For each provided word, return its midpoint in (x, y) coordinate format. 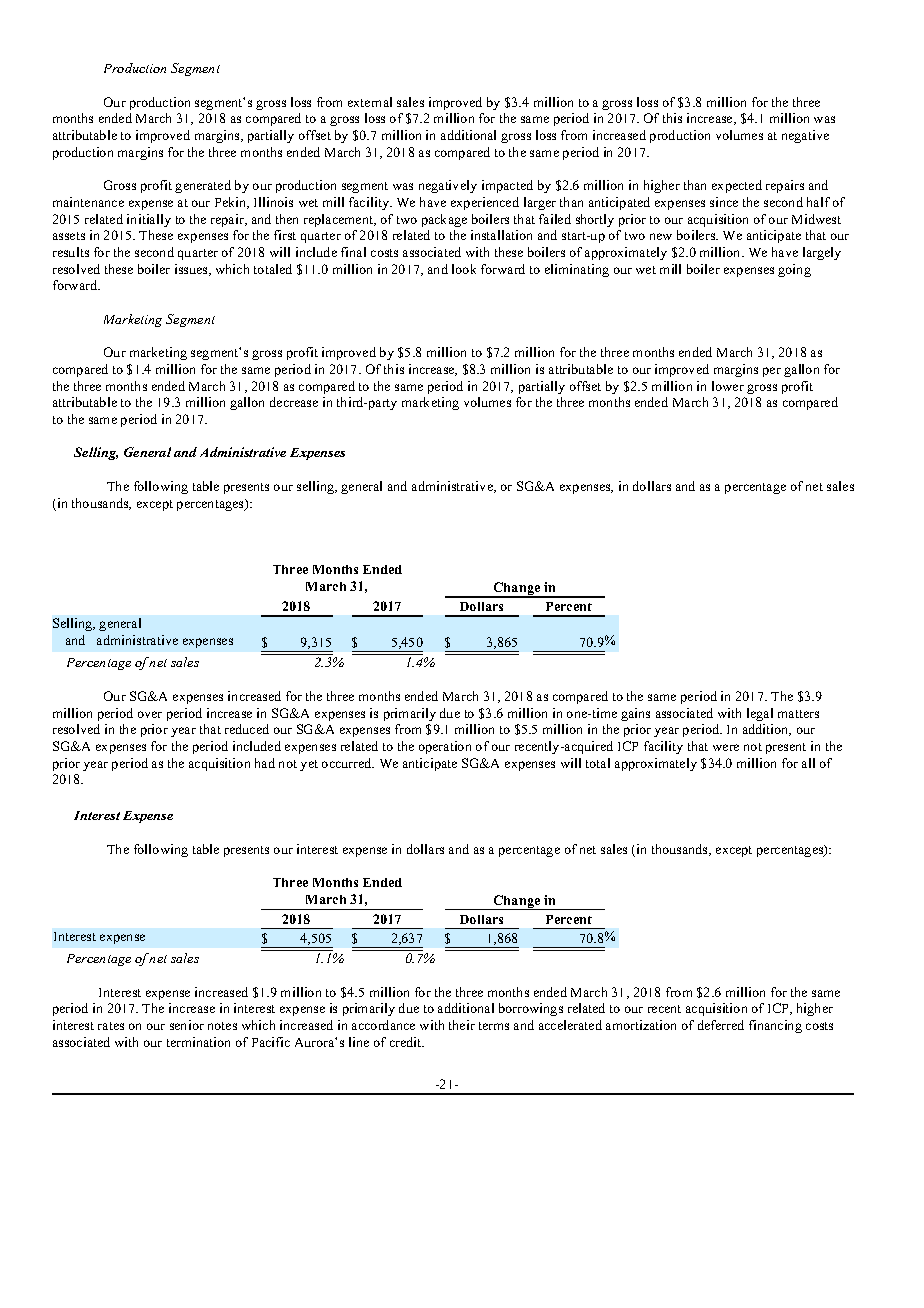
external (370, 102)
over (150, 714)
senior (187, 1025)
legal (760, 714)
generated (203, 186)
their (462, 1025)
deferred (721, 1025)
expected (737, 186)
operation (445, 747)
